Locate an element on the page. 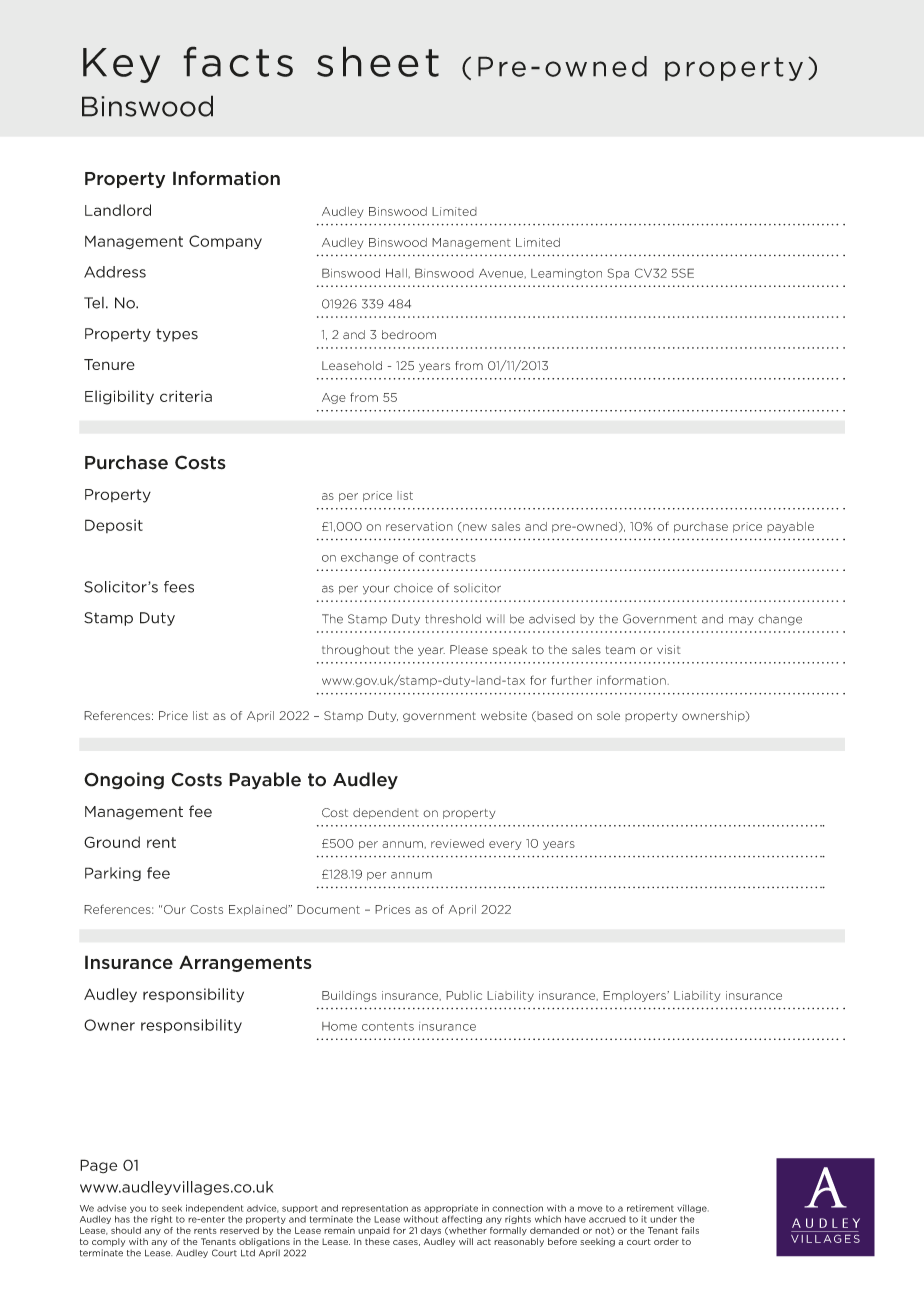 The image size is (924, 1308). Hall is located at coordinates (396, 273).
